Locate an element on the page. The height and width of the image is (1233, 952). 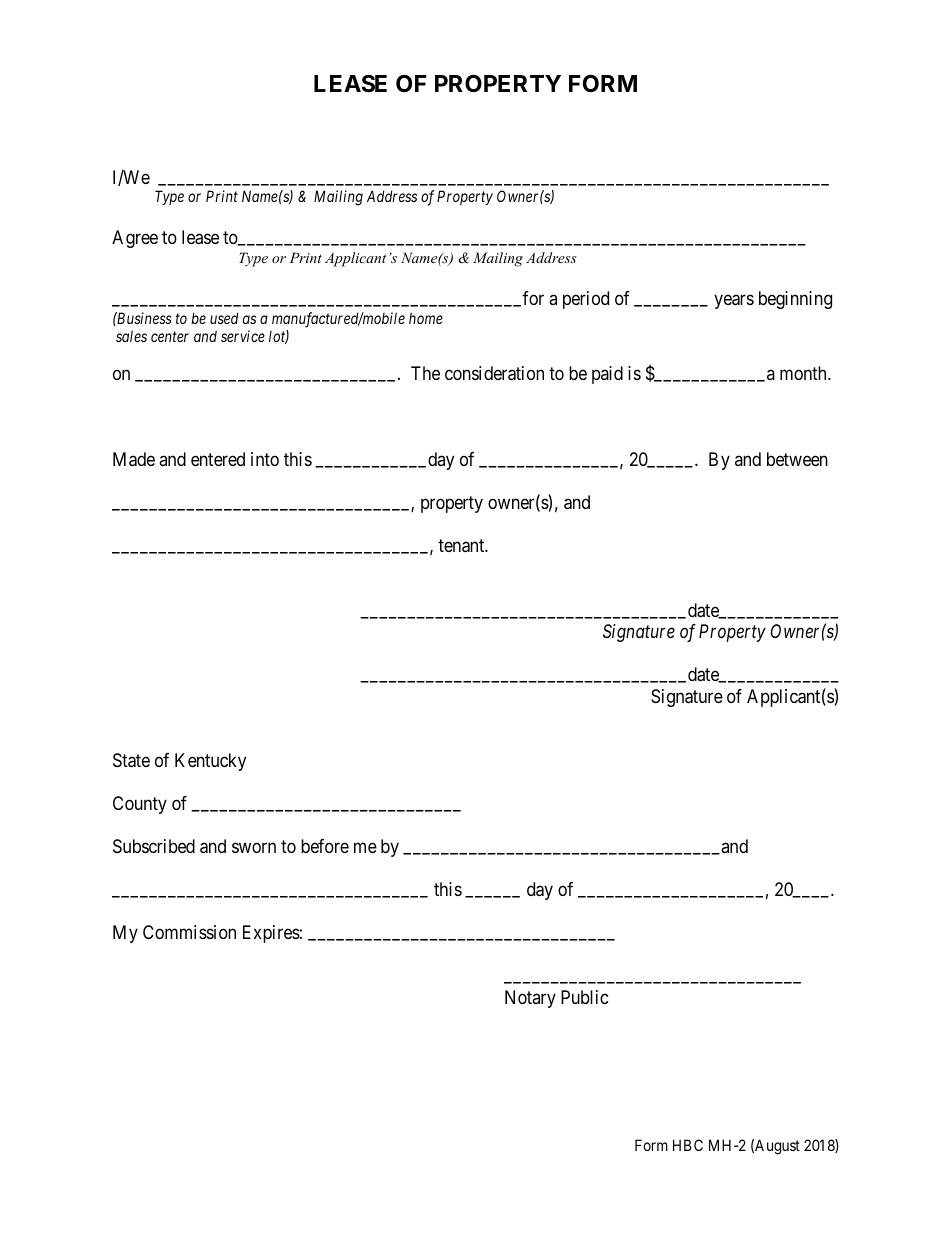
Notary is located at coordinates (530, 999).
